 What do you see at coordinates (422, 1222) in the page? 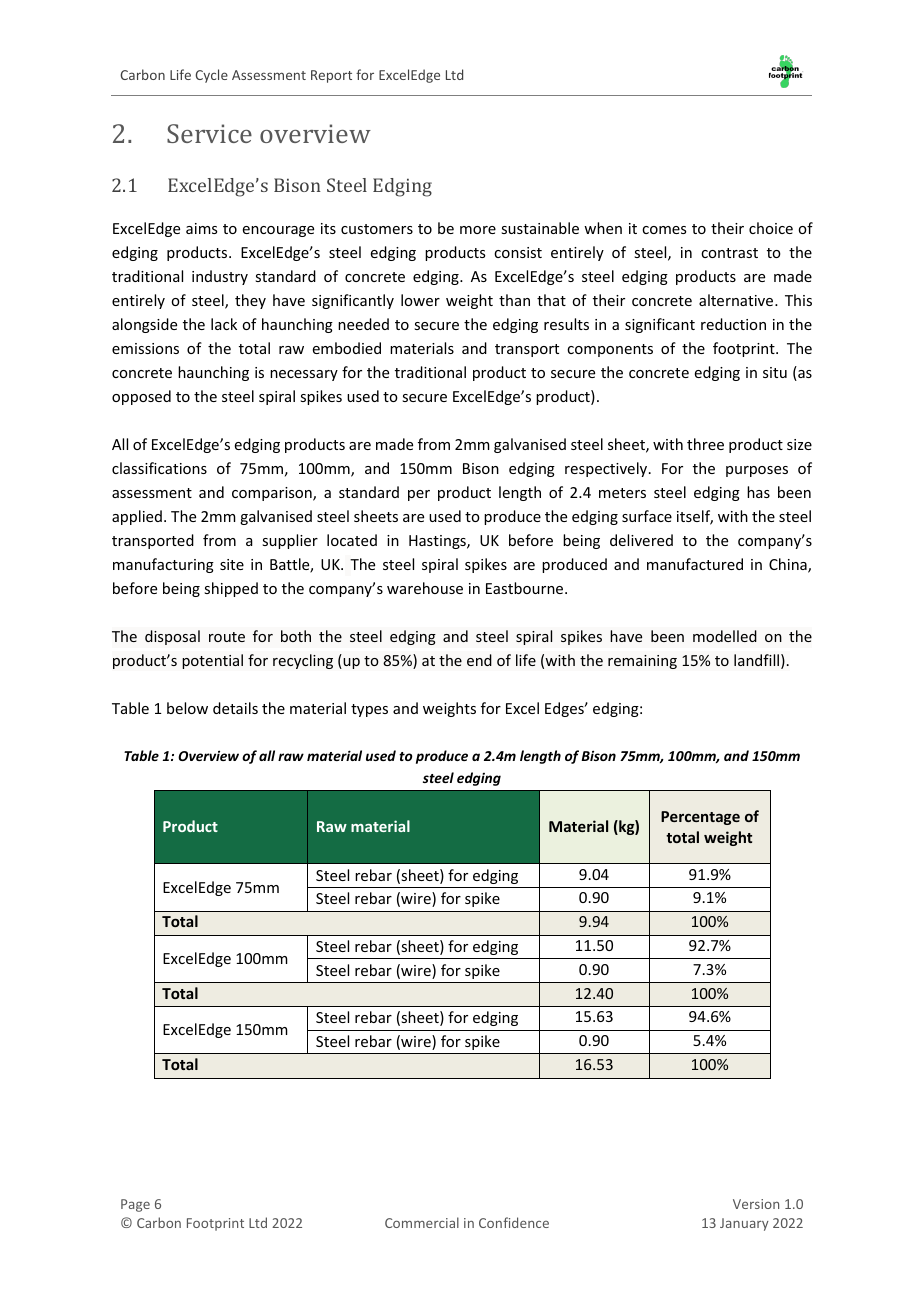
I see `Commercial` at bounding box center [422, 1222].
